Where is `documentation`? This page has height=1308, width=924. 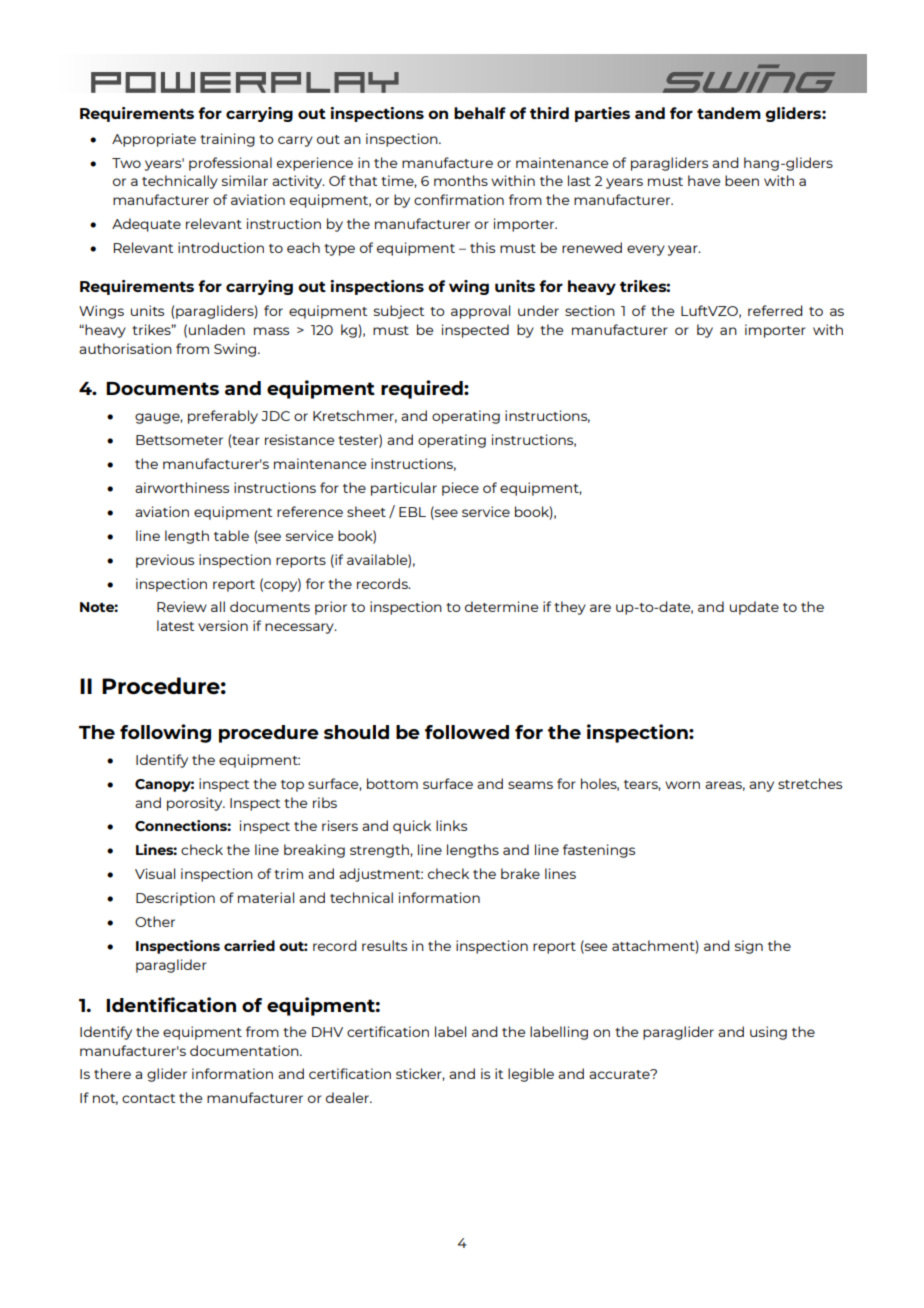 documentation is located at coordinates (245, 1050).
